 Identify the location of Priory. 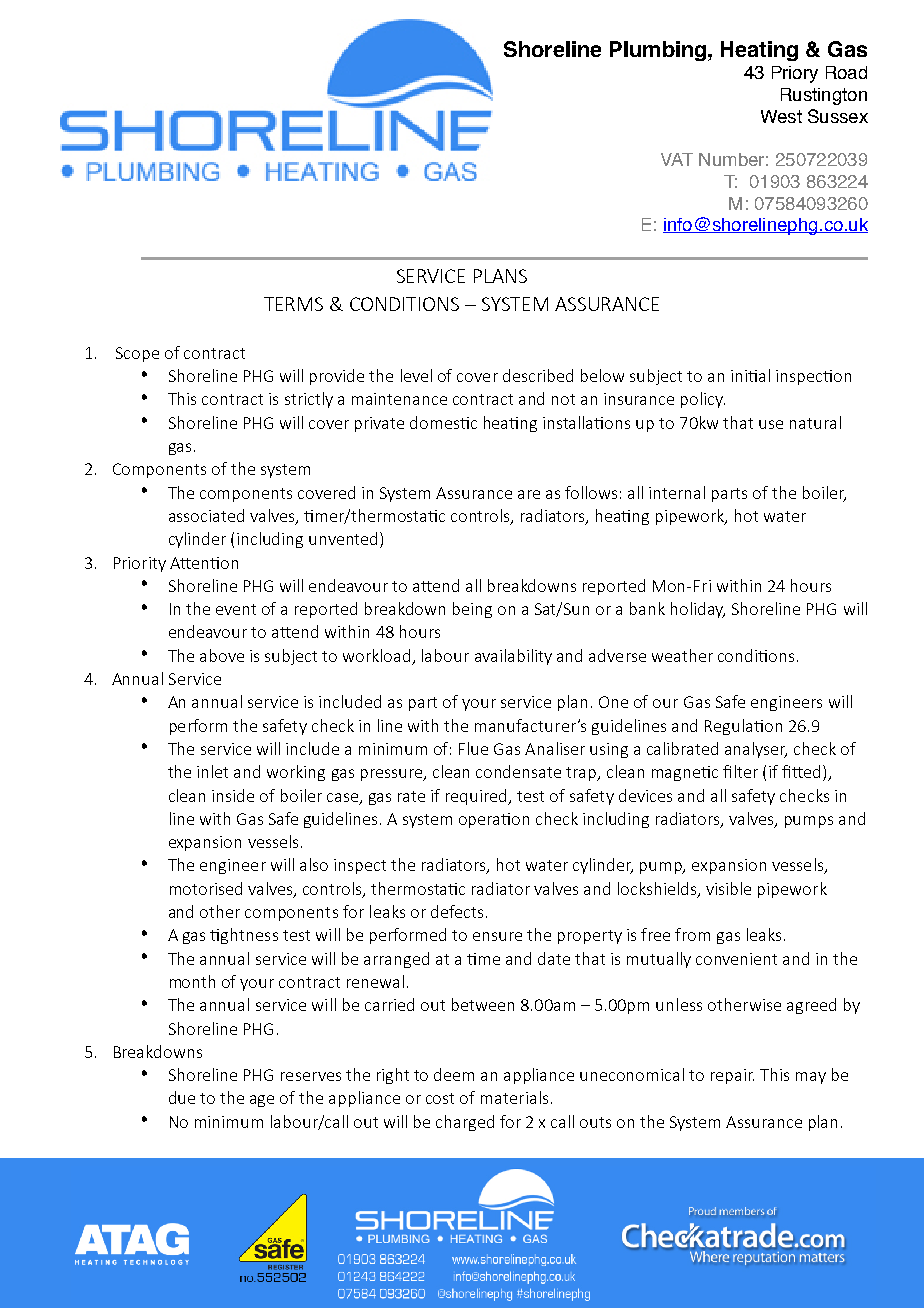
(795, 74).
